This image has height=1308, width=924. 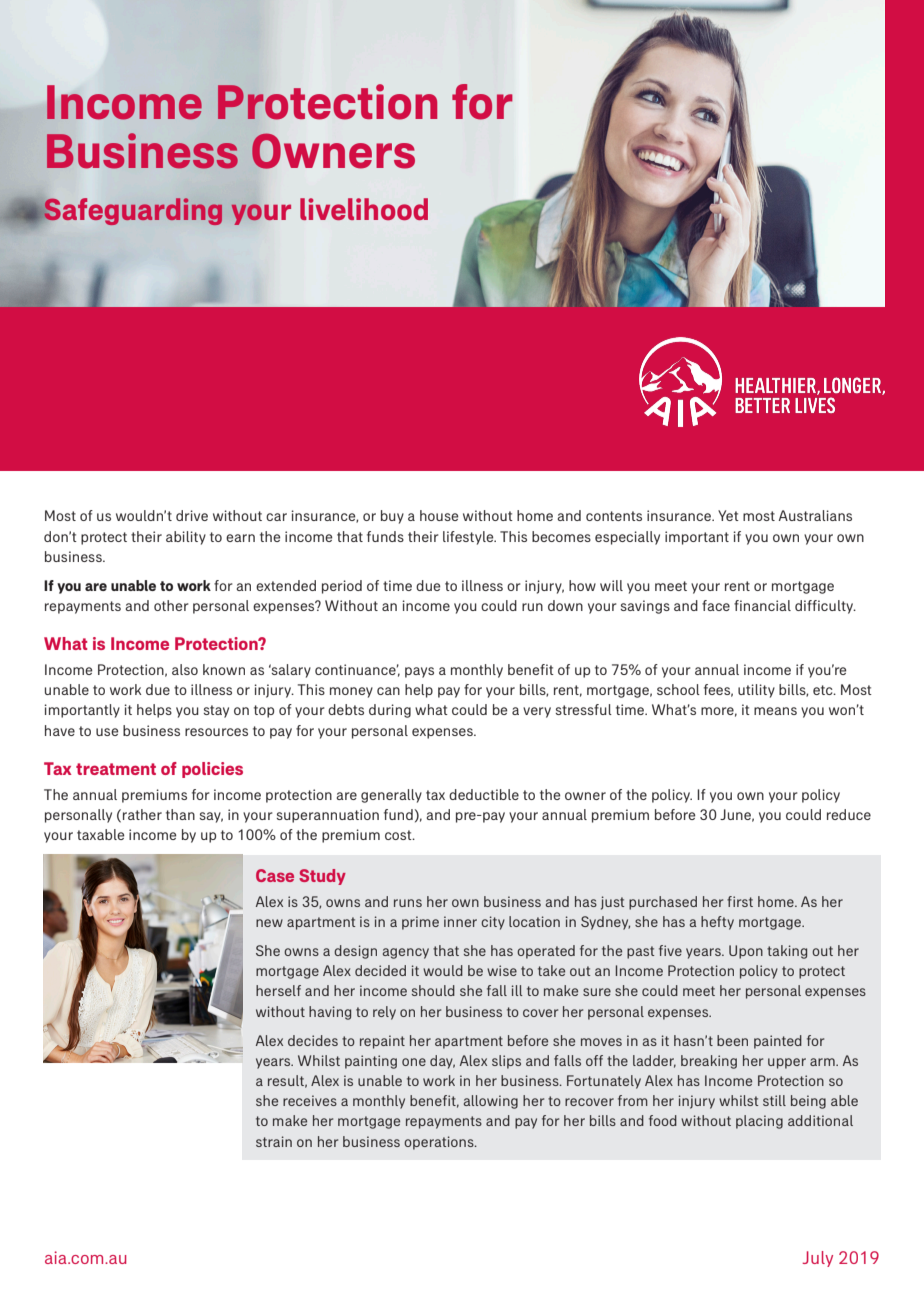 I want to click on during, so click(x=390, y=711).
